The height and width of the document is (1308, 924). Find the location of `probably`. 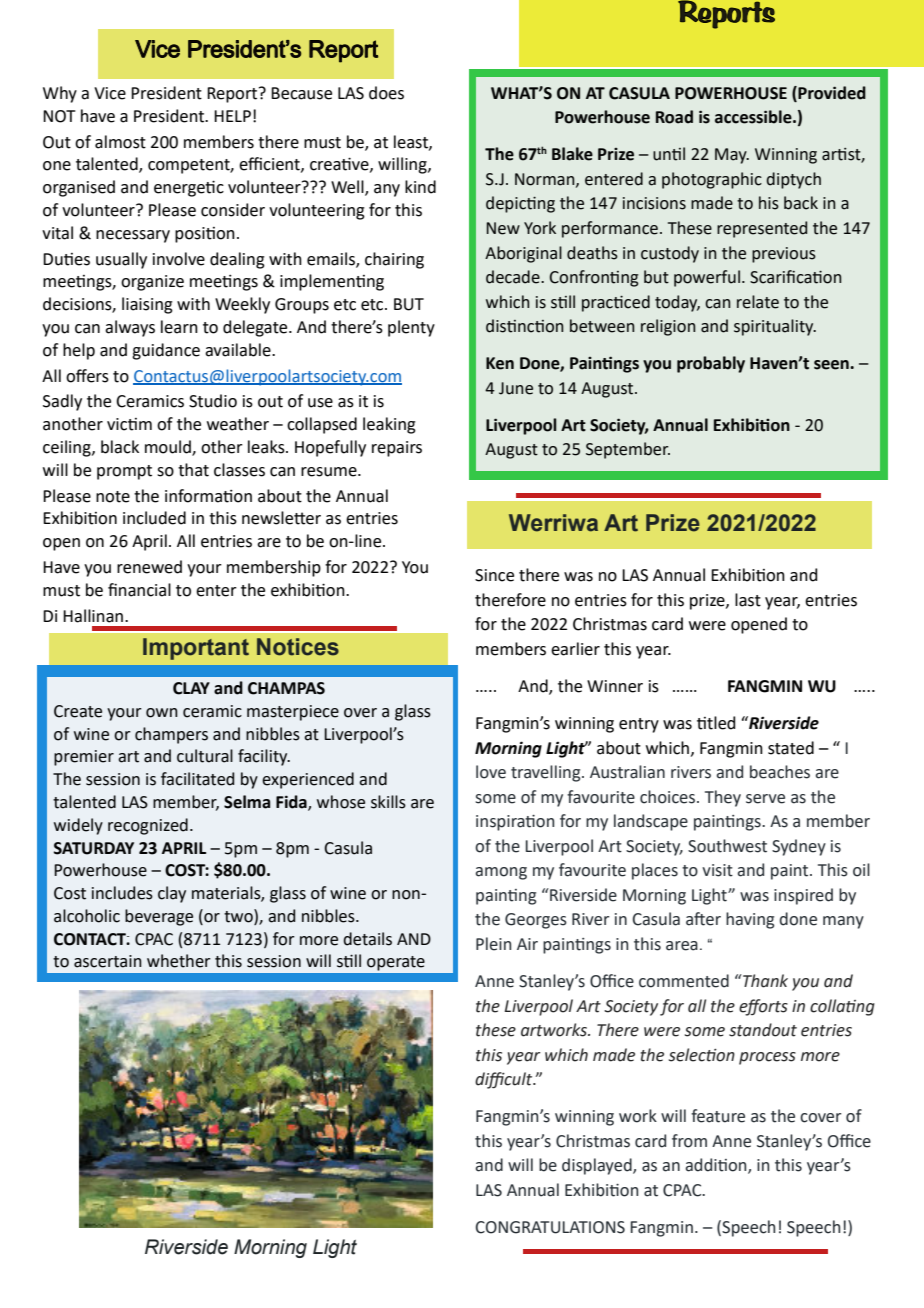

probably is located at coordinates (711, 364).
